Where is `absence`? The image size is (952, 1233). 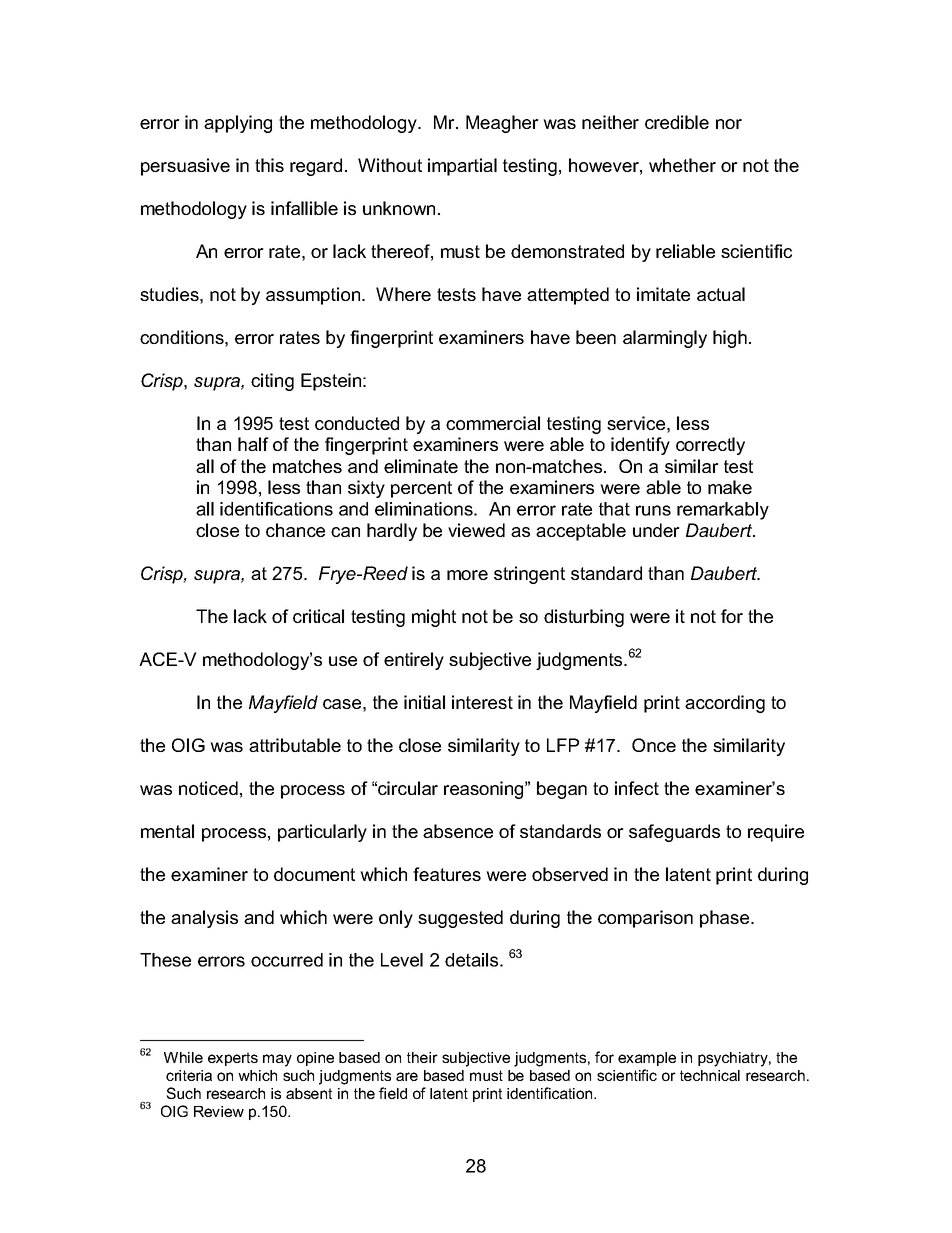
absence is located at coordinates (458, 831).
